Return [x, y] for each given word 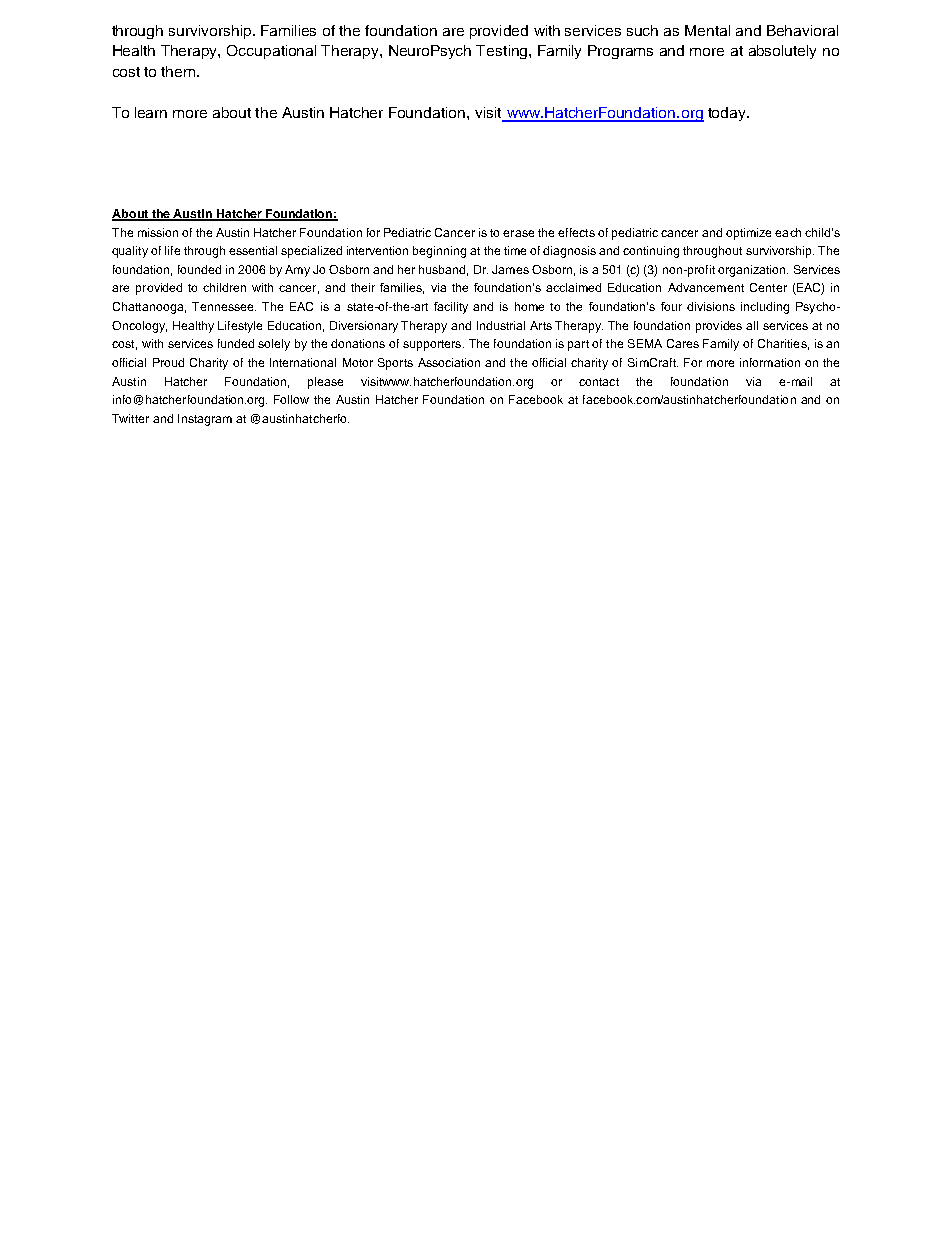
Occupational [271, 52]
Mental [707, 30]
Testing [503, 52]
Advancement [706, 287]
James [510, 269]
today [728, 114]
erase [518, 233]
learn [151, 112]
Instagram [205, 420]
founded [199, 269]
